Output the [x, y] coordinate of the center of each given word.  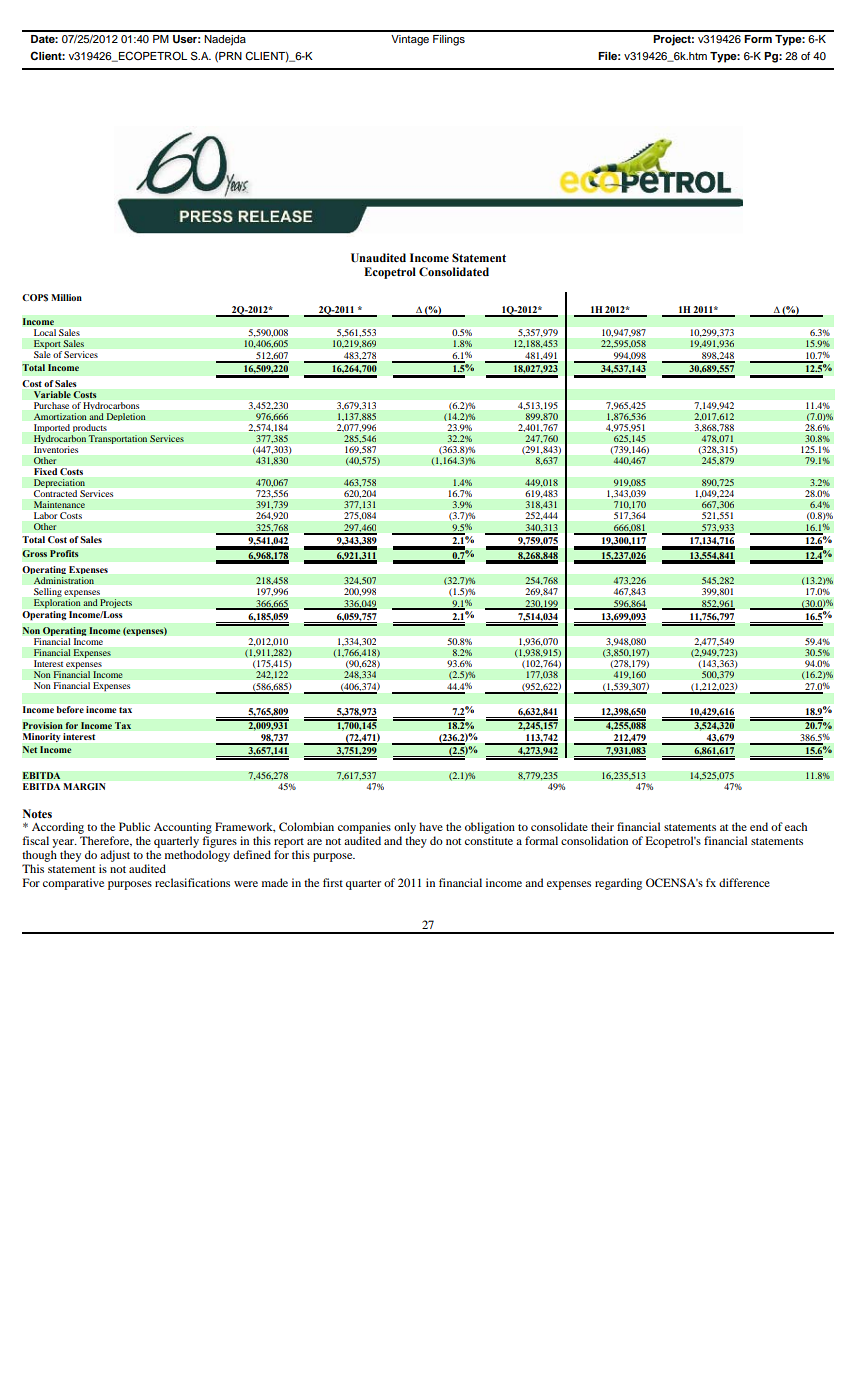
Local [45, 332]
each [796, 826]
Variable [52, 395]
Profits [64, 553]
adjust [115, 856]
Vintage [410, 40]
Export [47, 346]
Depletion [126, 417]
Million [66, 297]
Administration [63, 580]
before [70, 709]
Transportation [118, 439]
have [431, 826]
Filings [449, 40]
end [759, 826]
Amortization [60, 416]
